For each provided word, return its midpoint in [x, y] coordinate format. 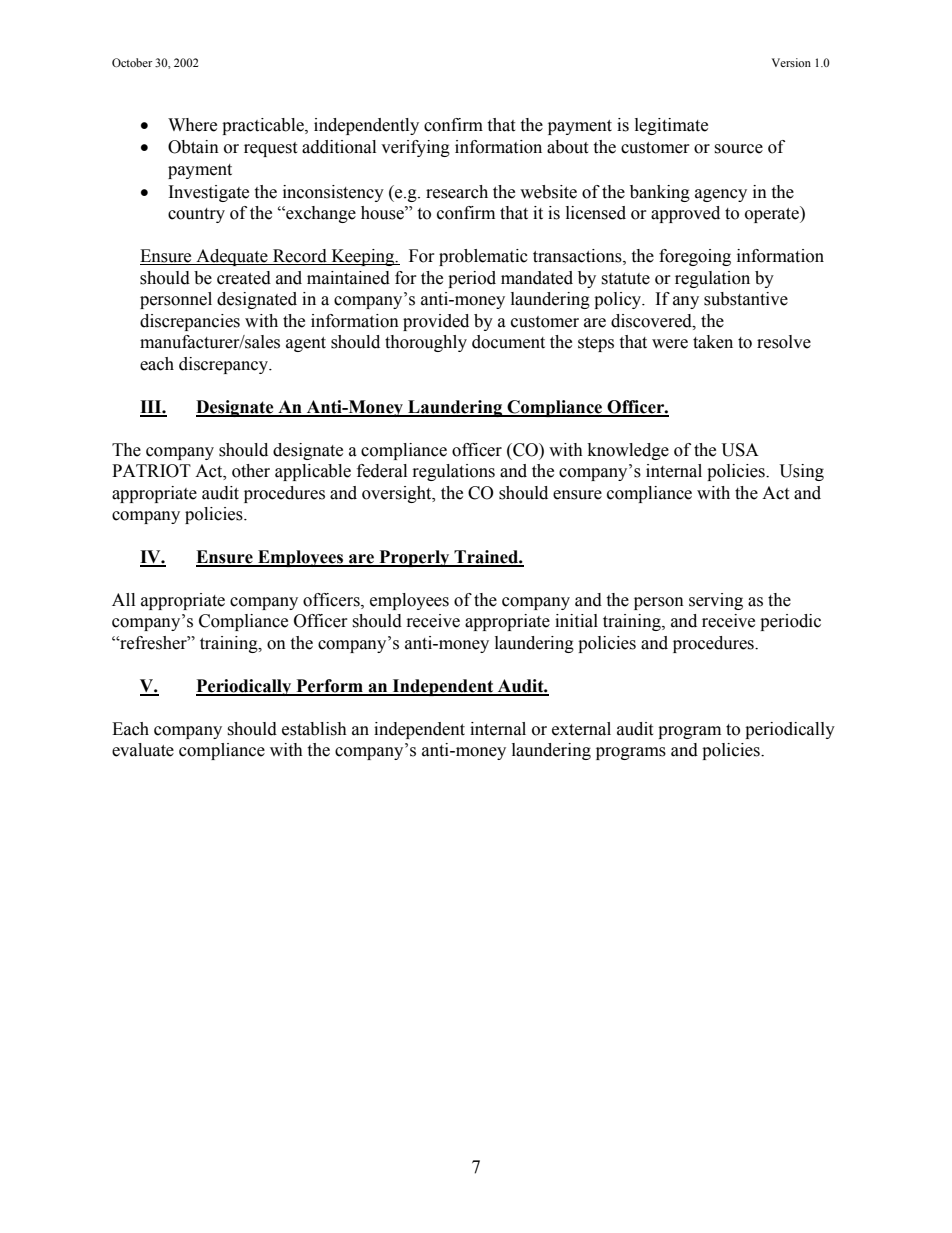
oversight [398, 494]
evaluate [143, 750]
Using [802, 472]
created [244, 278]
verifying [415, 148]
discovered [652, 321]
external [581, 729]
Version [791, 62]
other [251, 471]
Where [192, 125]
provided [436, 322]
